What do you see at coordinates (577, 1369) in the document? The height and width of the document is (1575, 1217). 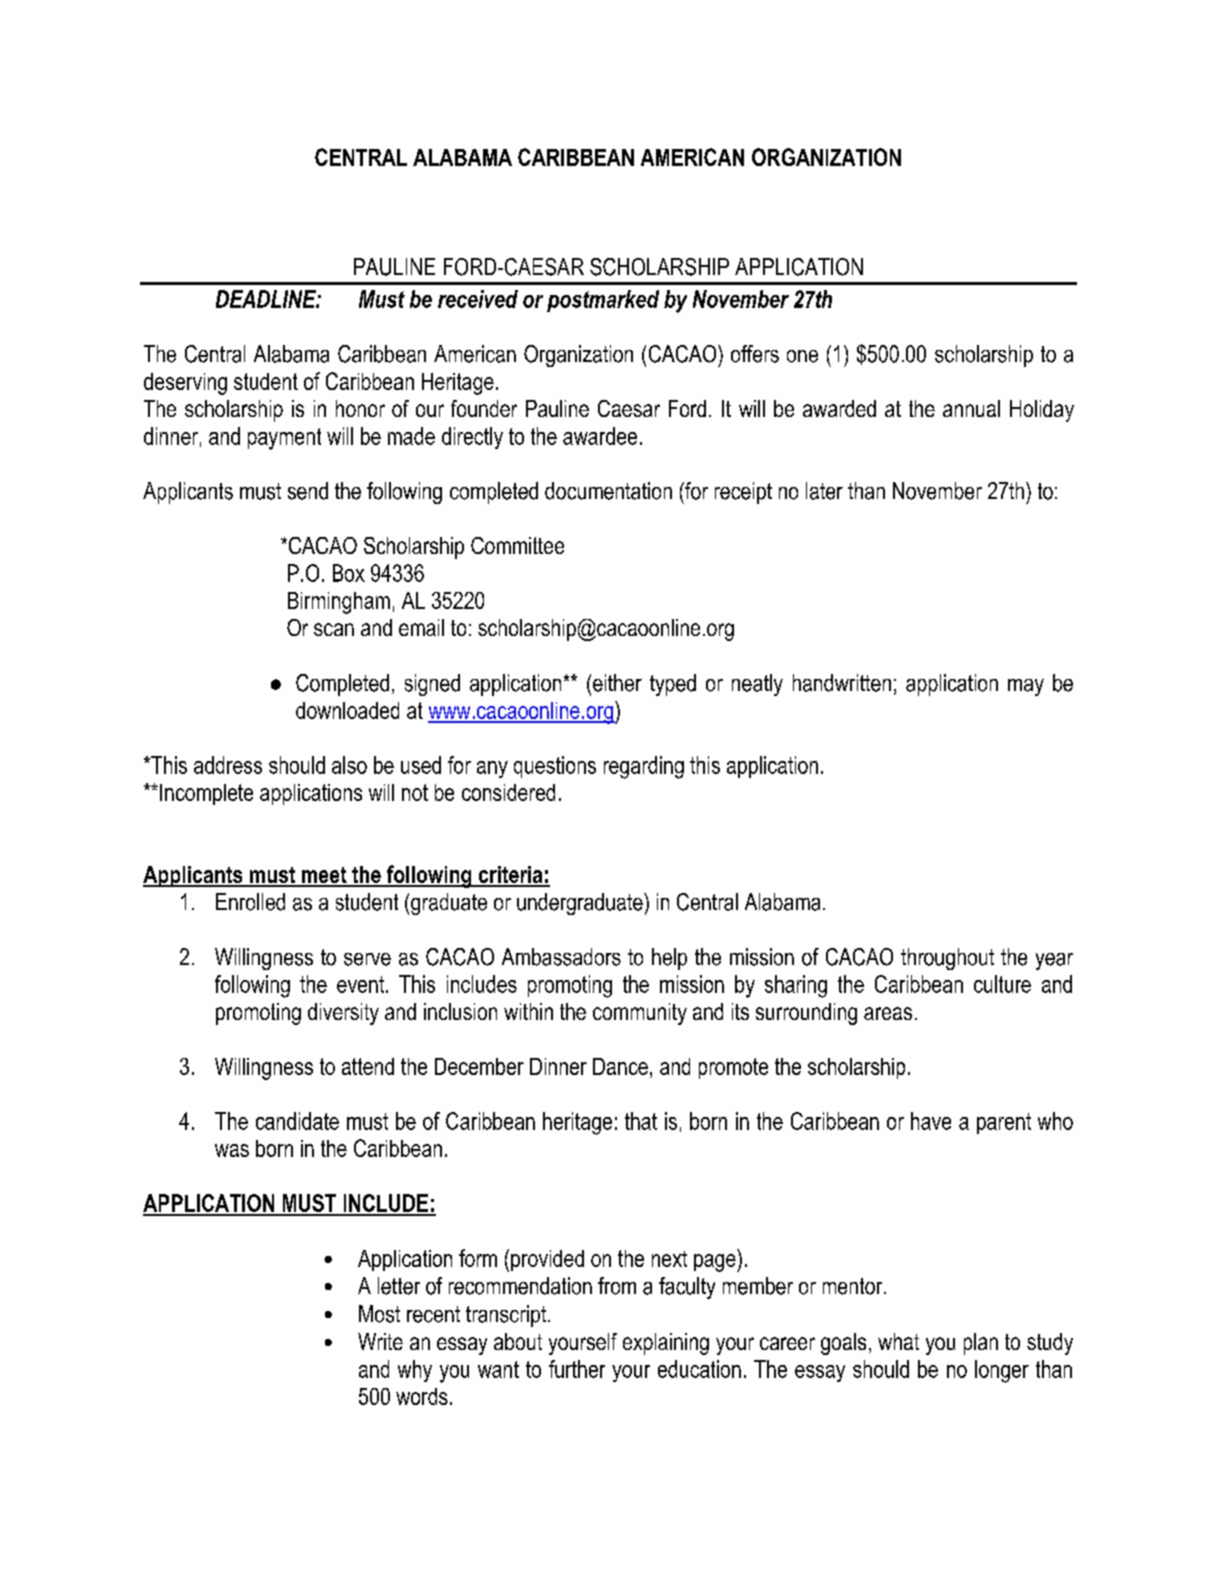 I see `further` at bounding box center [577, 1369].
